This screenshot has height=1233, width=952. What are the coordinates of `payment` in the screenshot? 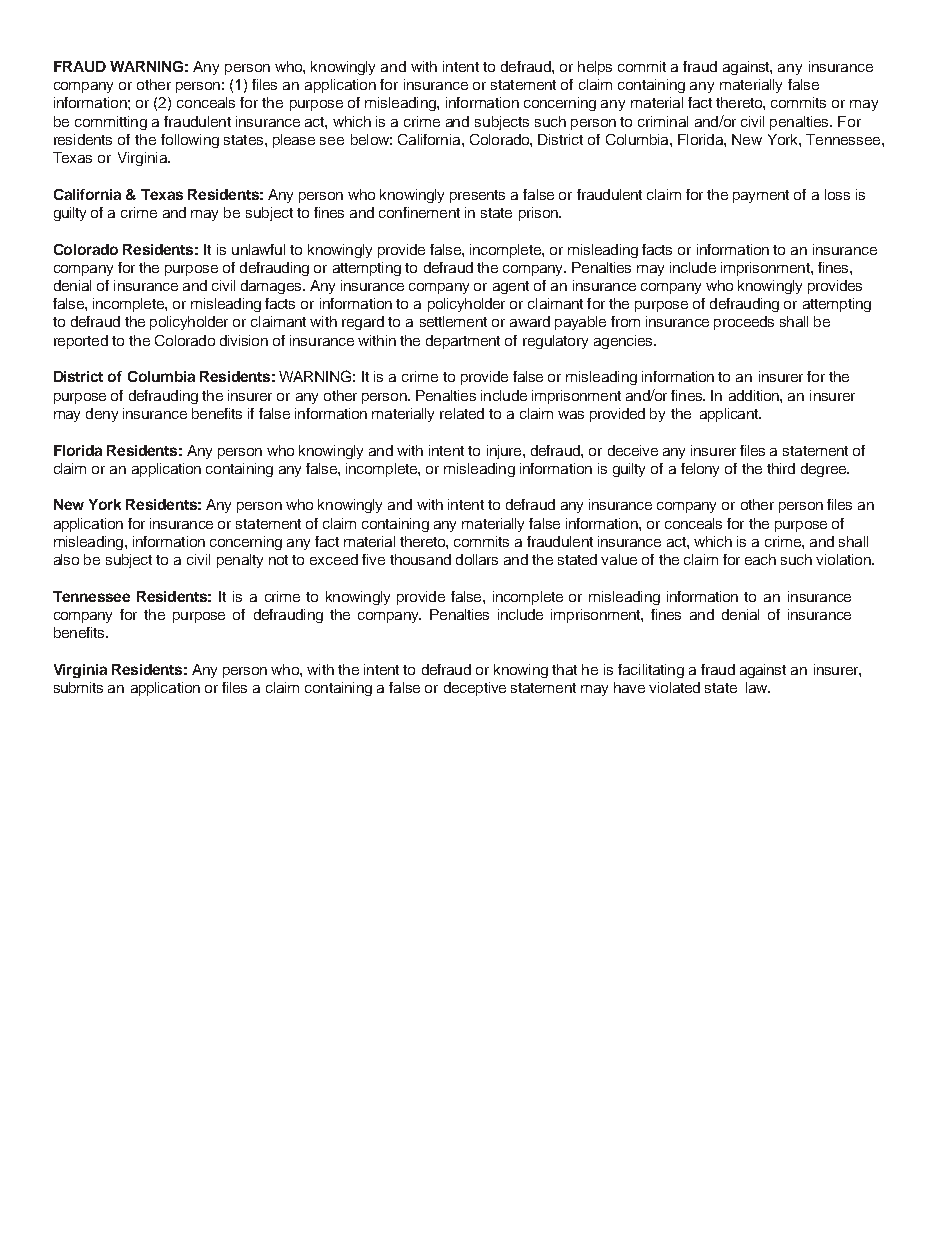 It's located at (761, 196).
